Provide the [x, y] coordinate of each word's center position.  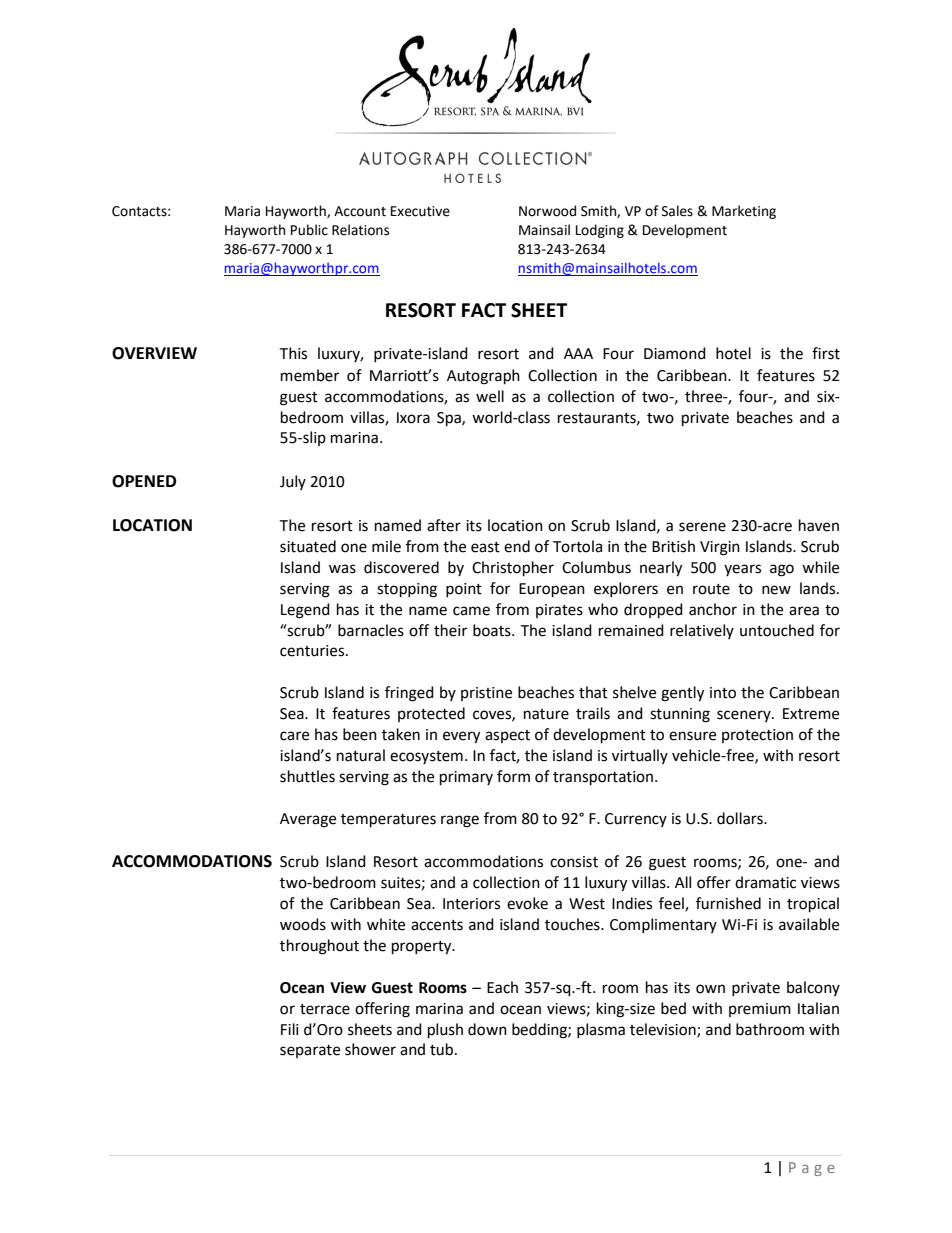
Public [309, 230]
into [723, 693]
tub [441, 1049]
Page [812, 1169]
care [294, 736]
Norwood [547, 211]
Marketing [744, 212]
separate [310, 1051]
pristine [486, 694]
